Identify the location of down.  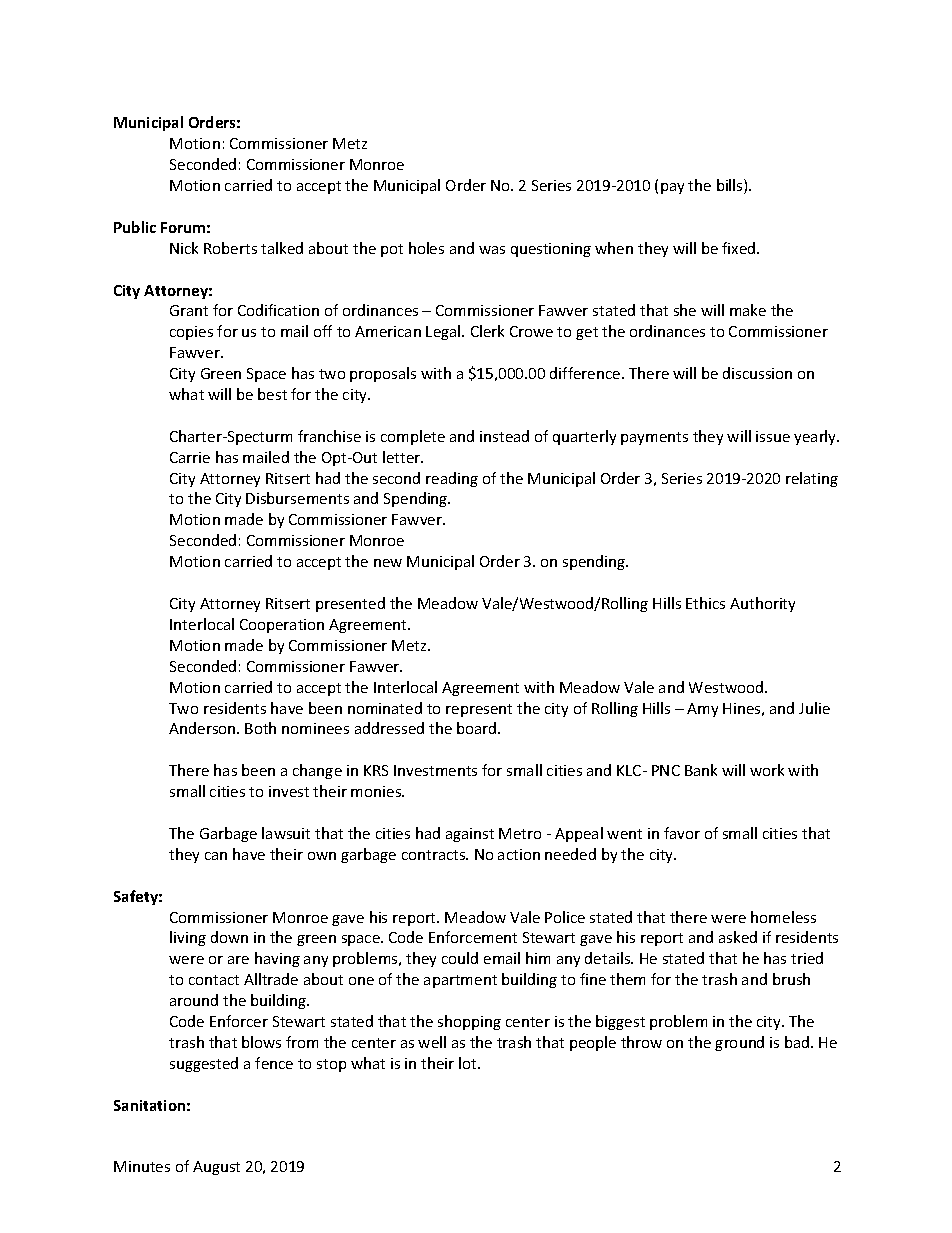
(229, 937).
